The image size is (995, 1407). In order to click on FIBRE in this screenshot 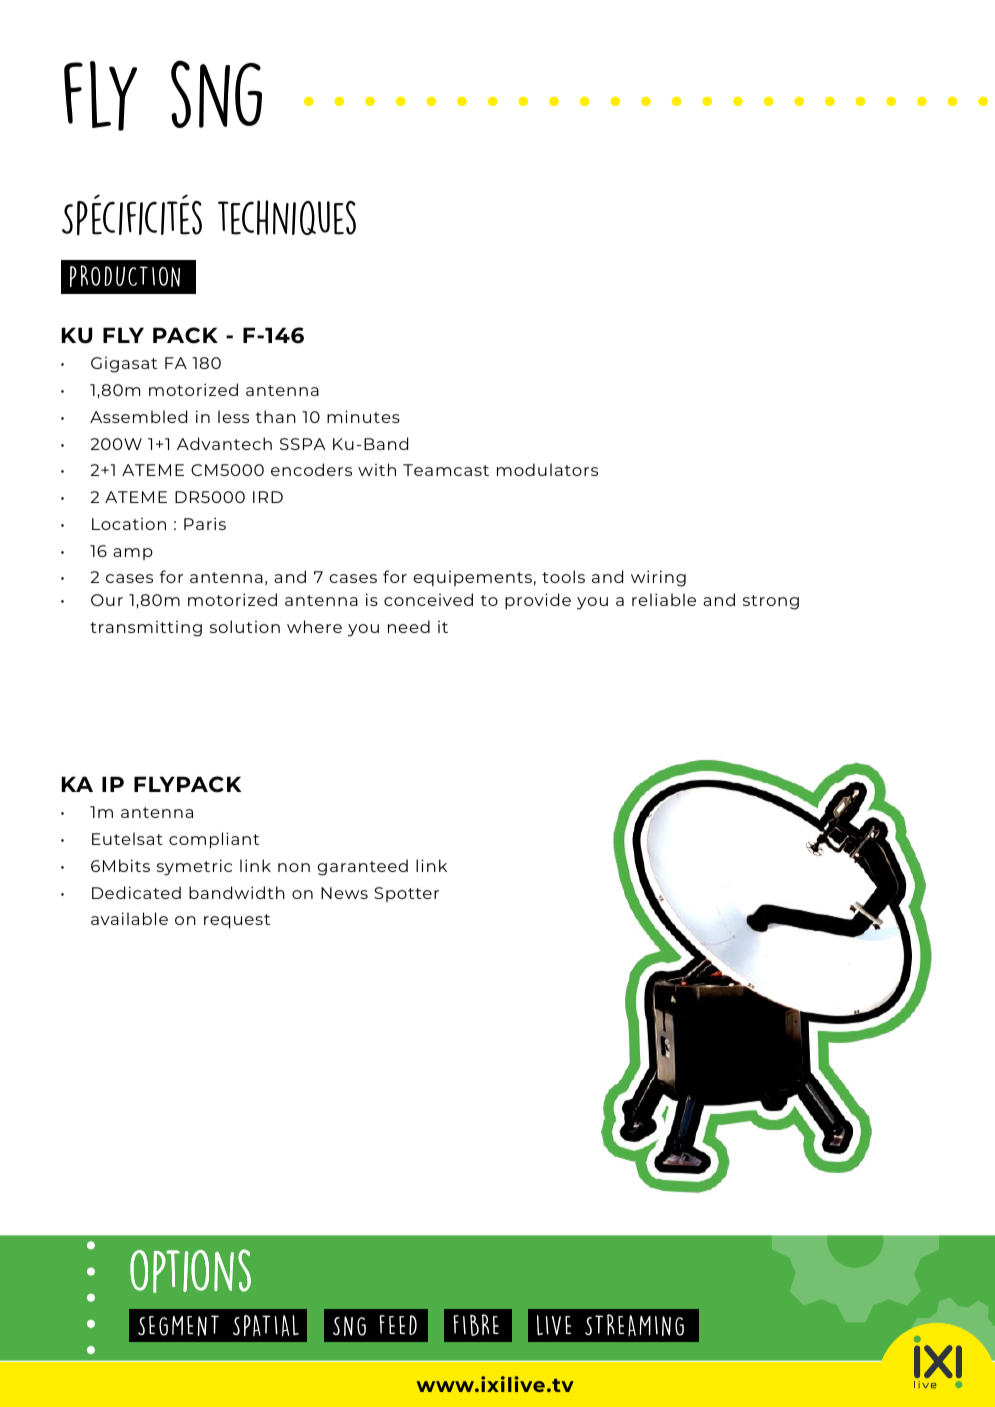, I will do `click(476, 1325)`.
